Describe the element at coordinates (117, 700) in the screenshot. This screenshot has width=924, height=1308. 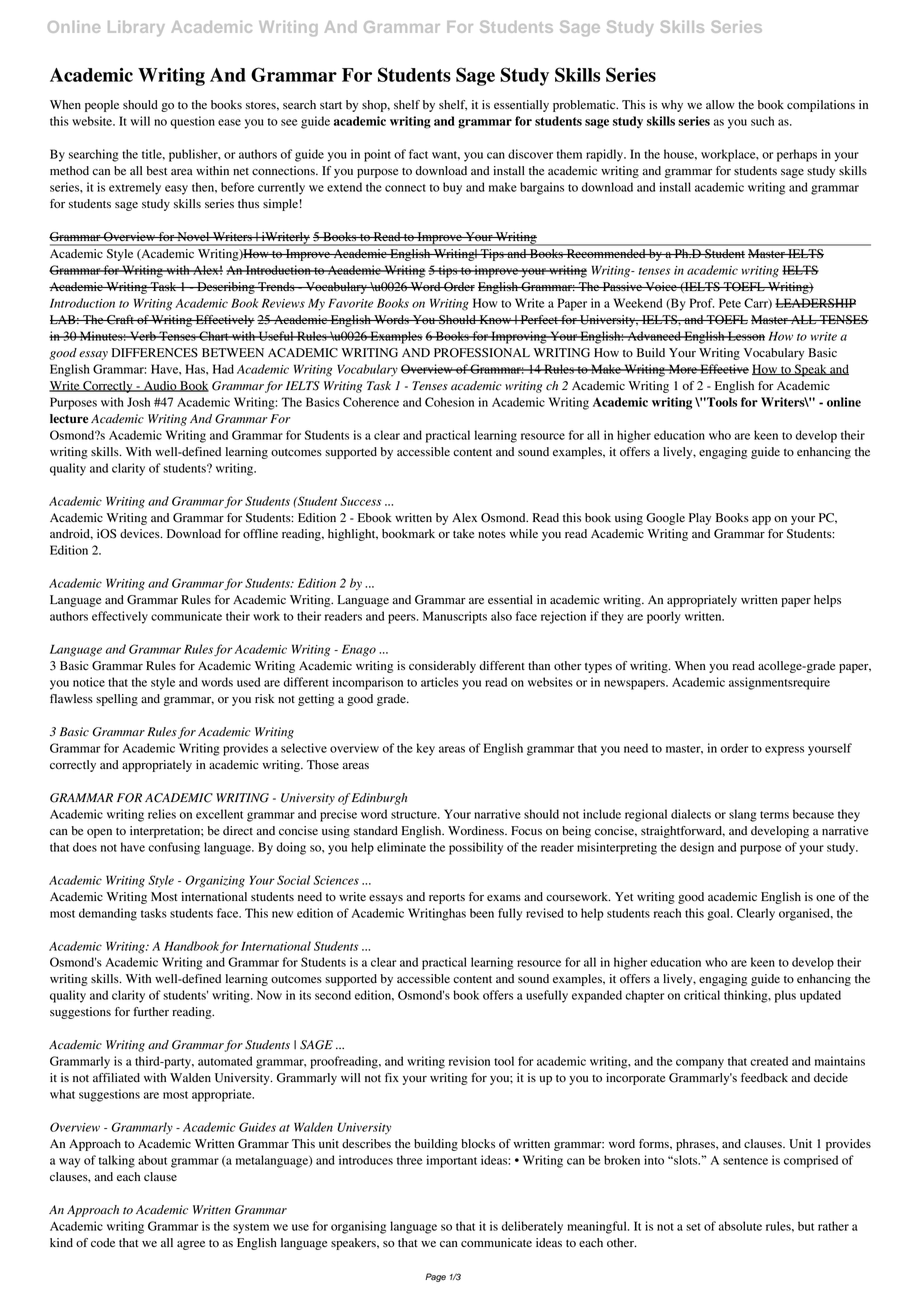
I see `spelling` at that location.
